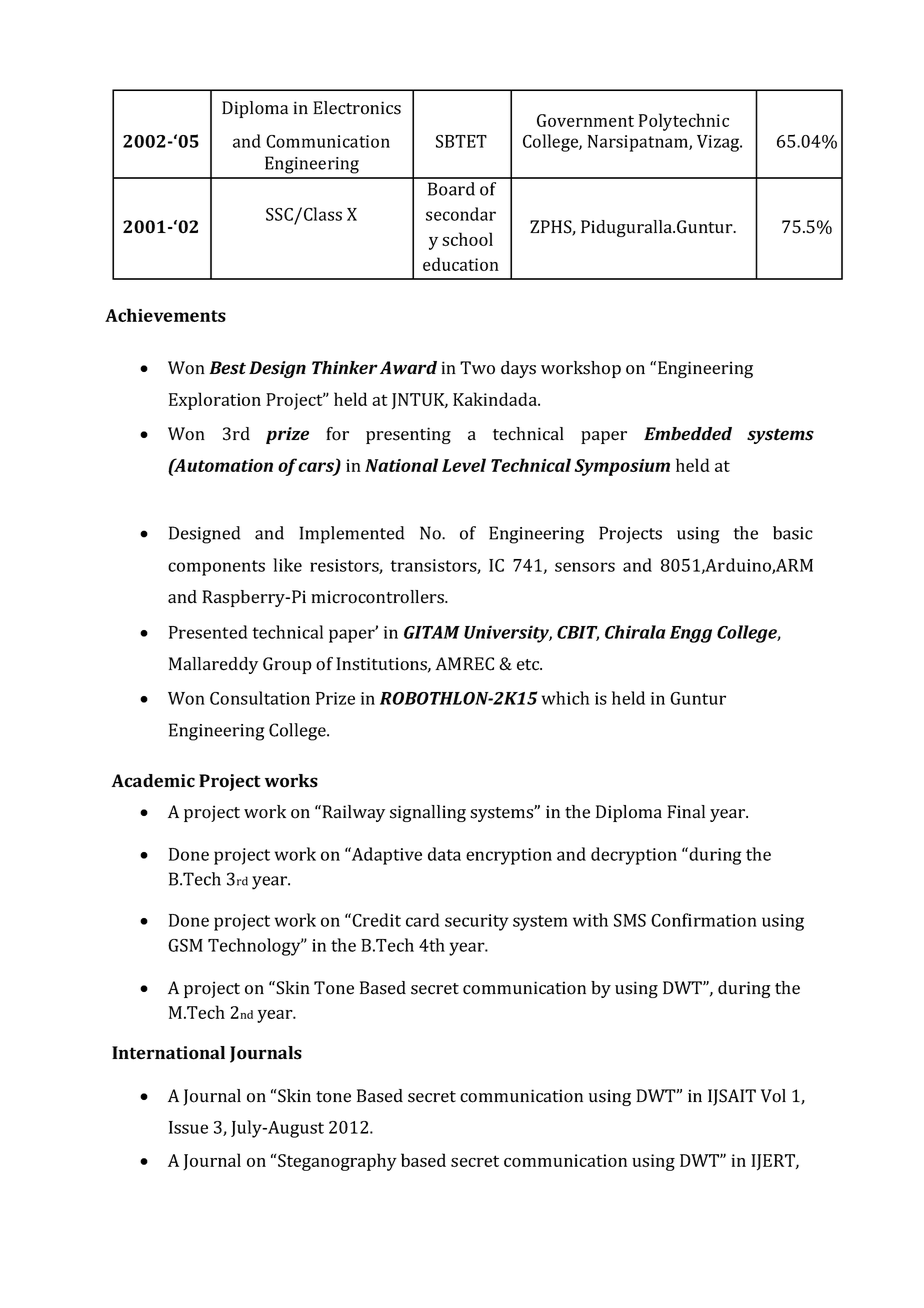  I want to click on Consultation, so click(260, 698).
